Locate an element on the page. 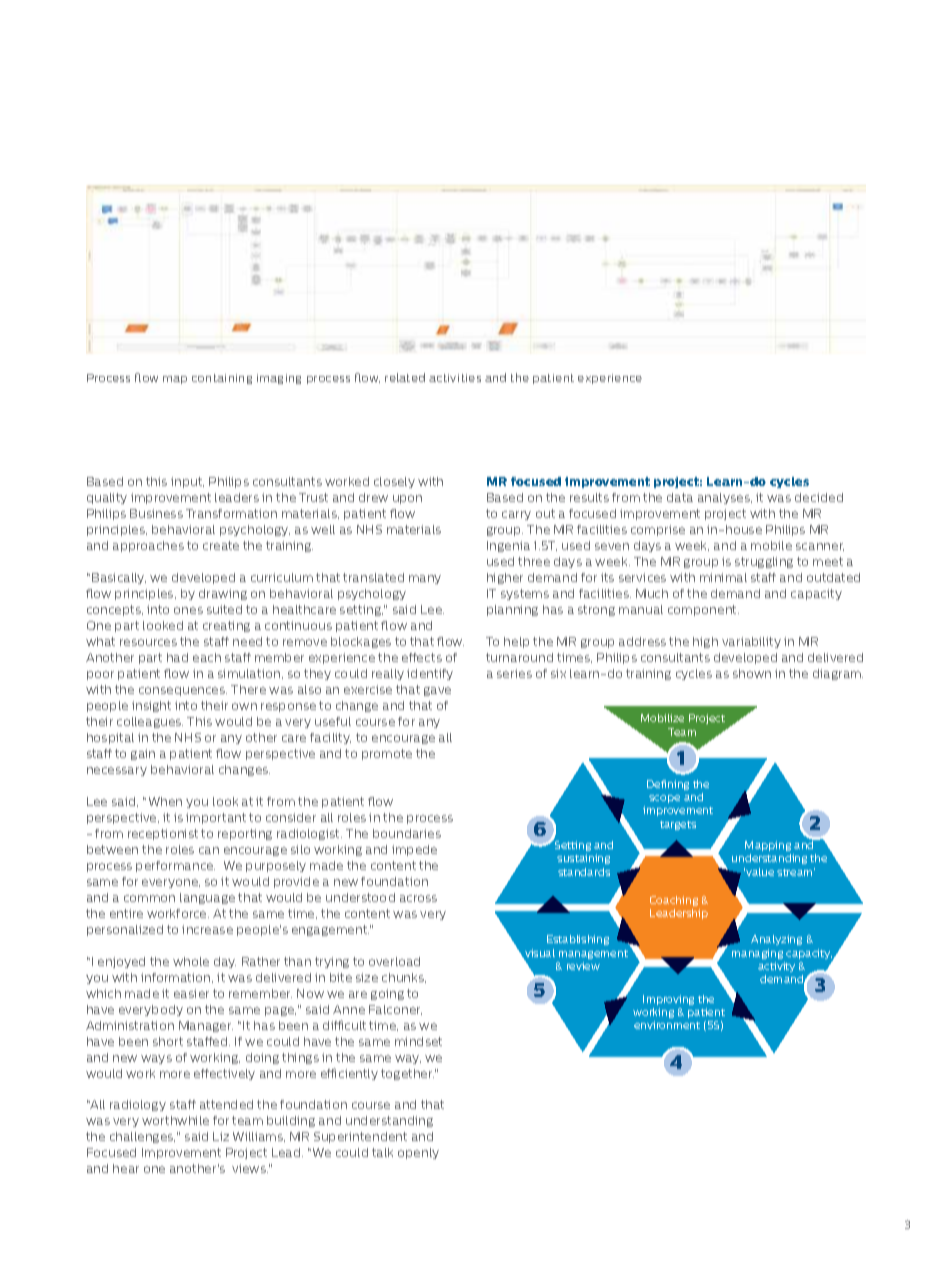  had is located at coordinates (177, 657).
